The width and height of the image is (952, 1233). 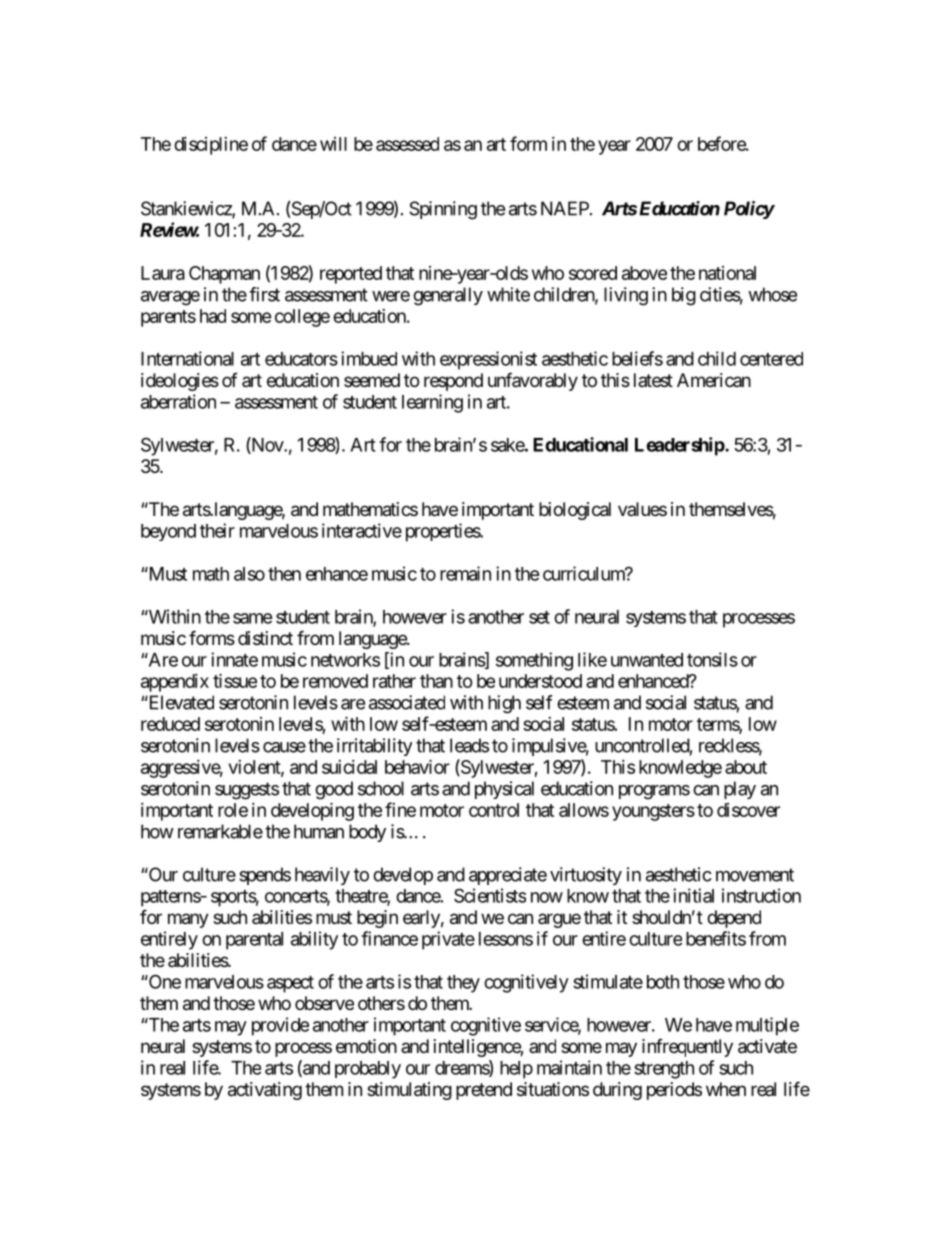 What do you see at coordinates (333, 144) in the image?
I see `will` at bounding box center [333, 144].
